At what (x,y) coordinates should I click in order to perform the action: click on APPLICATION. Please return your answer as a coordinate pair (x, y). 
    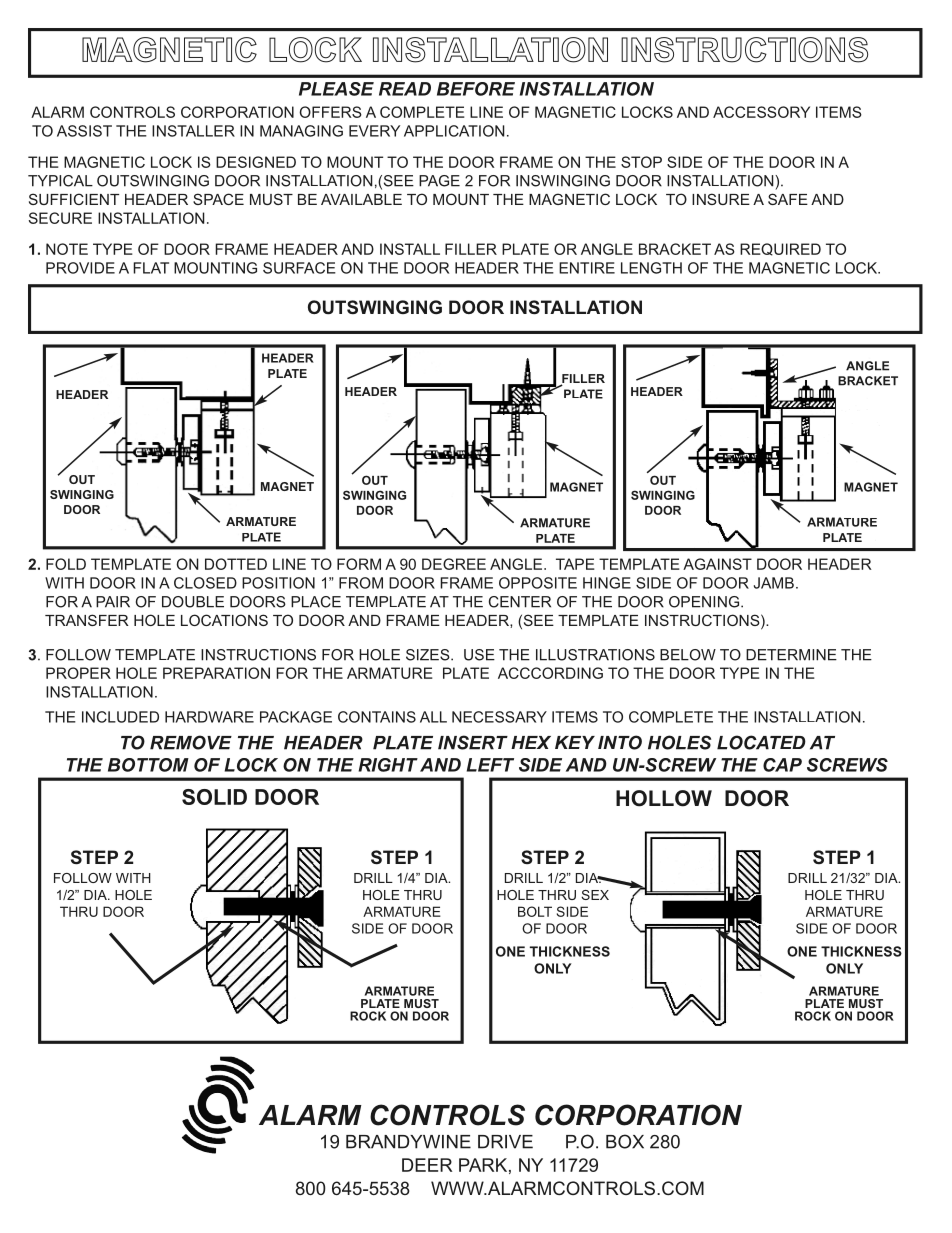
    Looking at the image, I should click on (454, 131).
